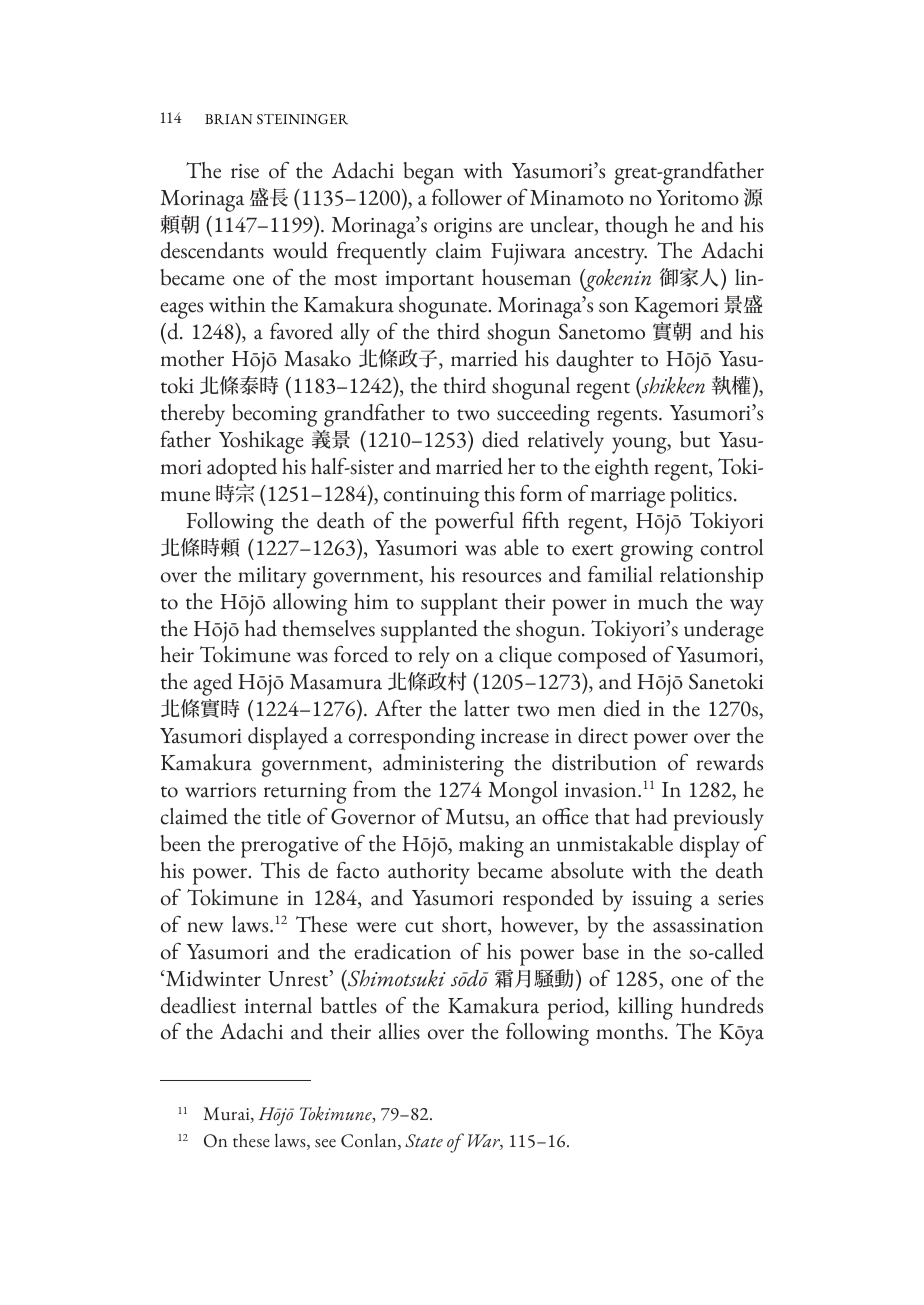 This screenshot has height=1305, width=924. What do you see at coordinates (465, 925) in the screenshot?
I see `short` at bounding box center [465, 925].
